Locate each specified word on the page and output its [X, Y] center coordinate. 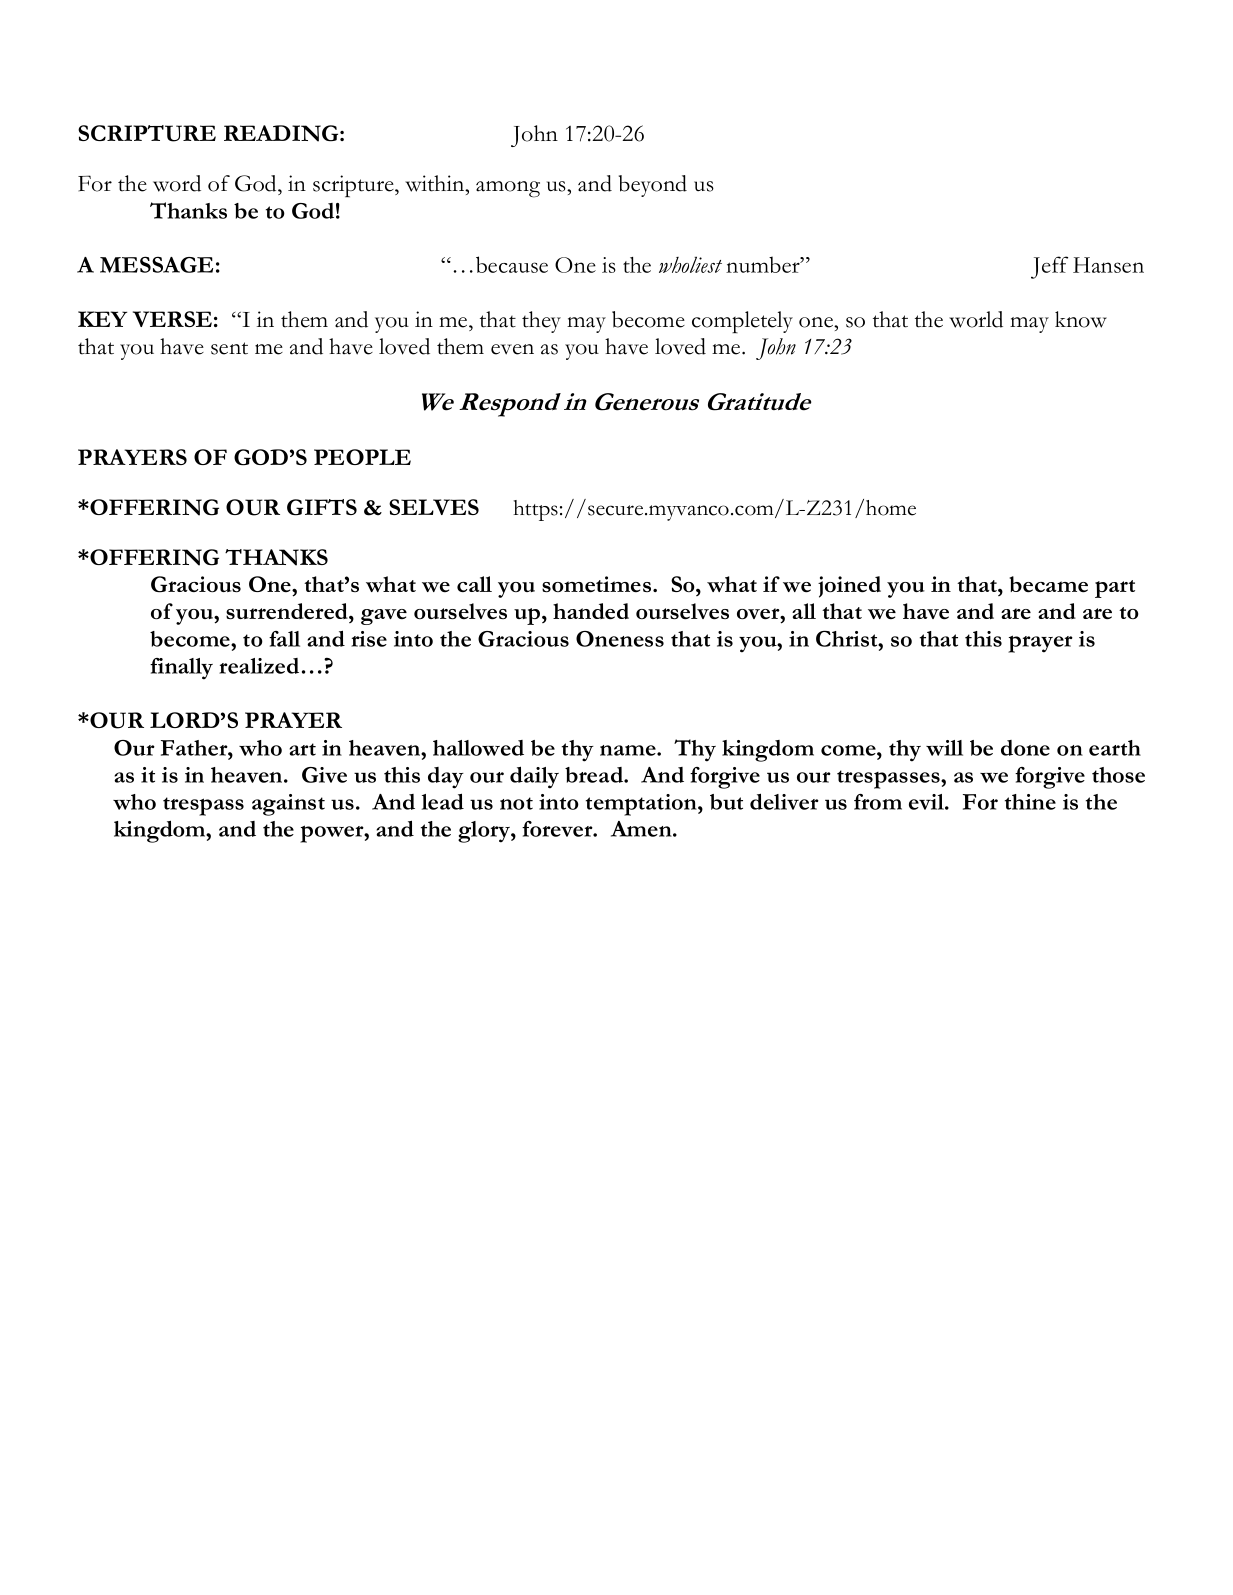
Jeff [1049, 267]
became [1049, 584]
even [512, 349]
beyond [653, 186]
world [976, 319]
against [288, 805]
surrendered [288, 611]
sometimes [598, 584]
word [177, 183]
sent [229, 348]
